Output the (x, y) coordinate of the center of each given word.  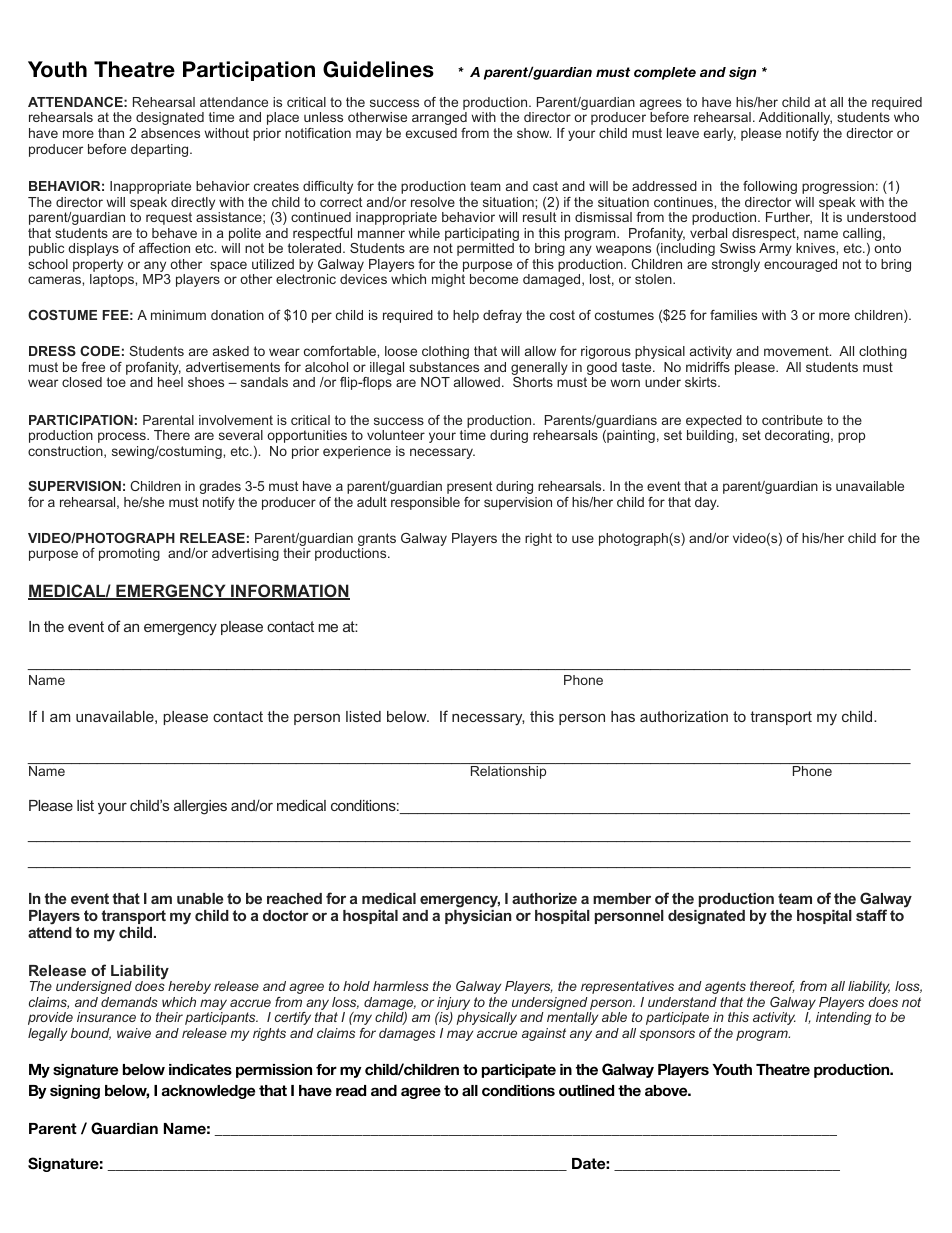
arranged (439, 118)
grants (377, 541)
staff (871, 915)
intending (844, 1018)
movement (797, 351)
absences (170, 133)
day (707, 503)
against (544, 1034)
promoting (129, 554)
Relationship (508, 772)
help (466, 316)
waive (134, 1033)
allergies (200, 807)
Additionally (795, 118)
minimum (178, 315)
